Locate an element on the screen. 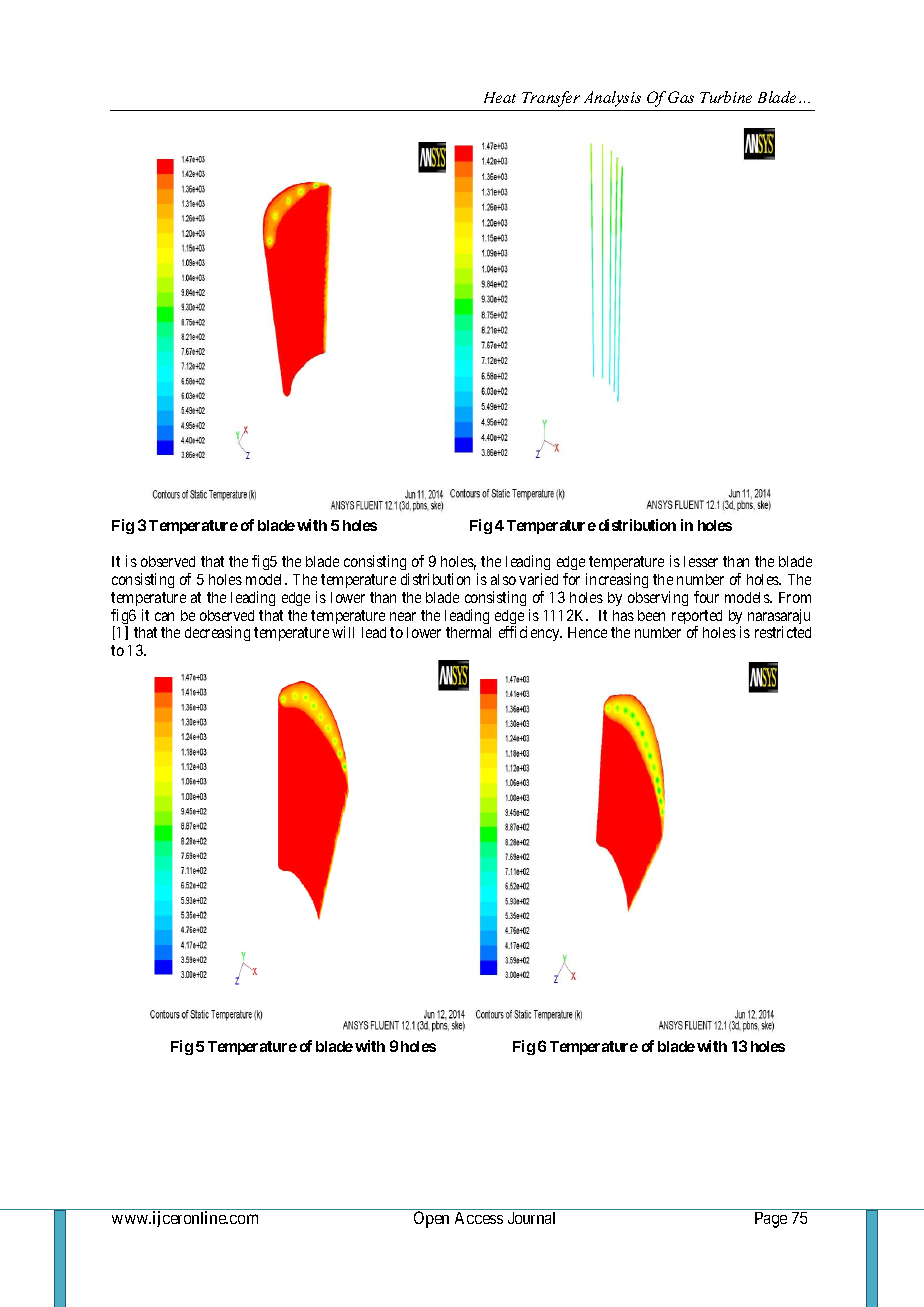 The width and height of the screenshot is (924, 1307). Gas is located at coordinates (681, 97).
